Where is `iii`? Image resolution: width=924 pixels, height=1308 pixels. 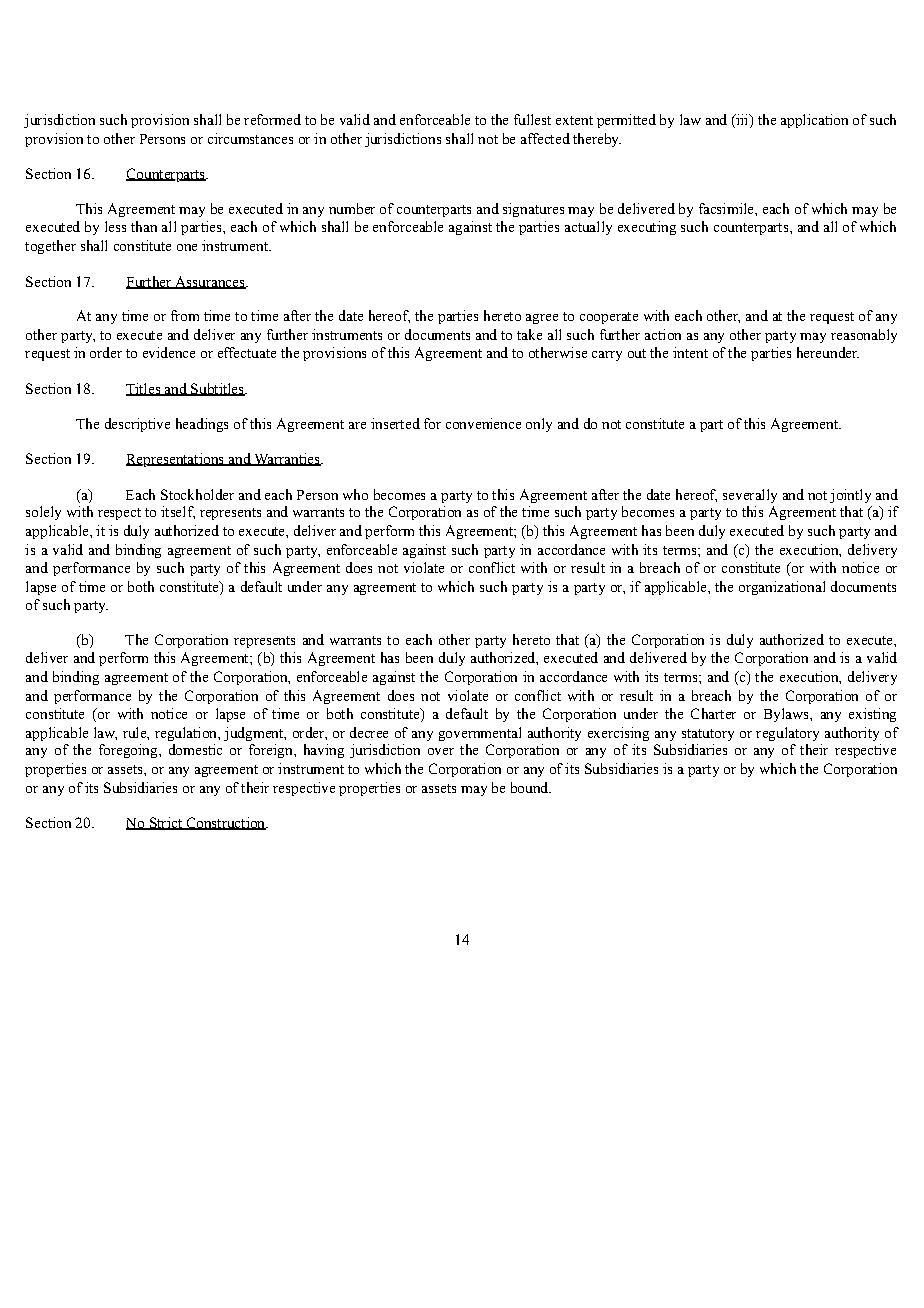
iii is located at coordinates (742, 121).
